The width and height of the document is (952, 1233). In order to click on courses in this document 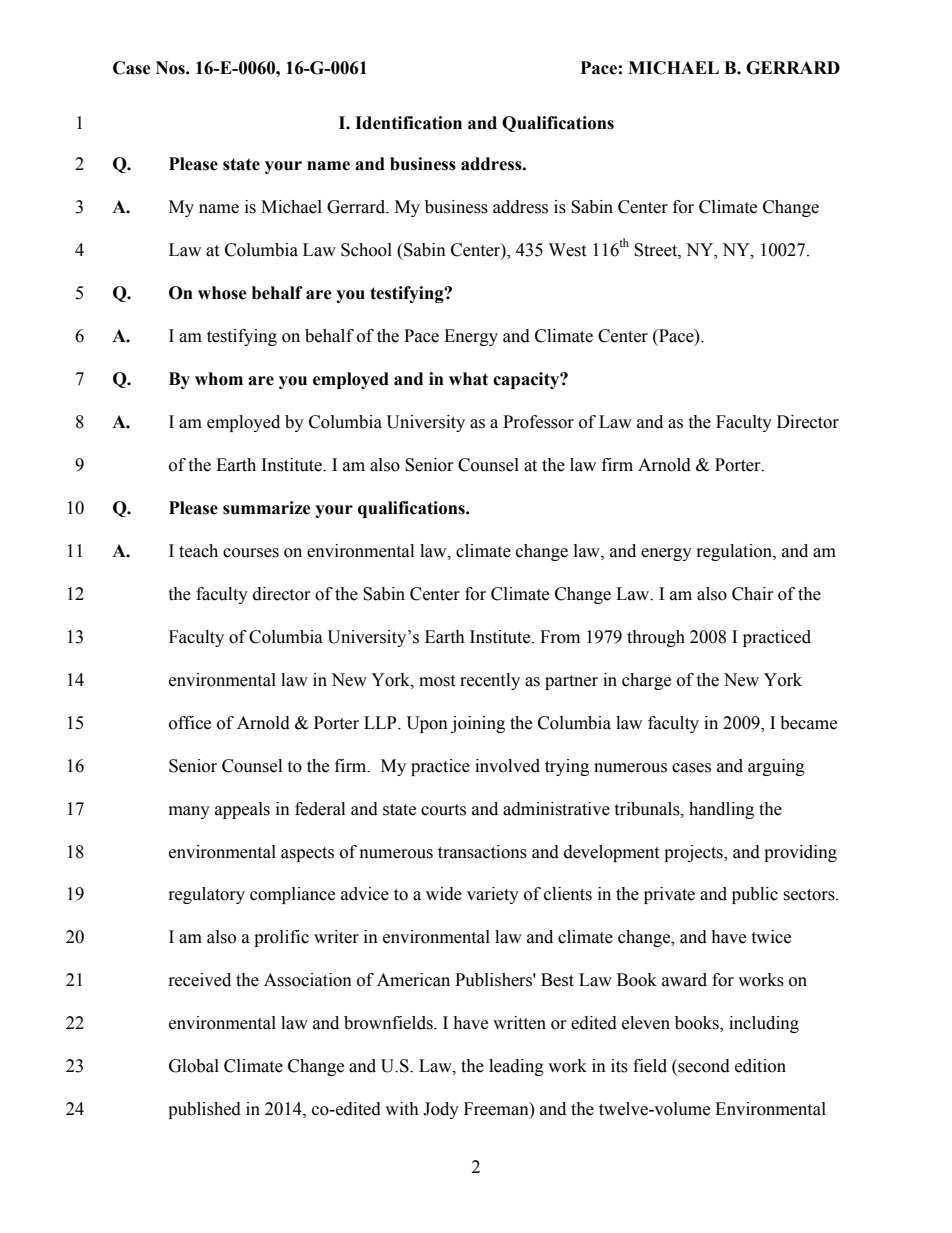, I will do `click(251, 553)`.
